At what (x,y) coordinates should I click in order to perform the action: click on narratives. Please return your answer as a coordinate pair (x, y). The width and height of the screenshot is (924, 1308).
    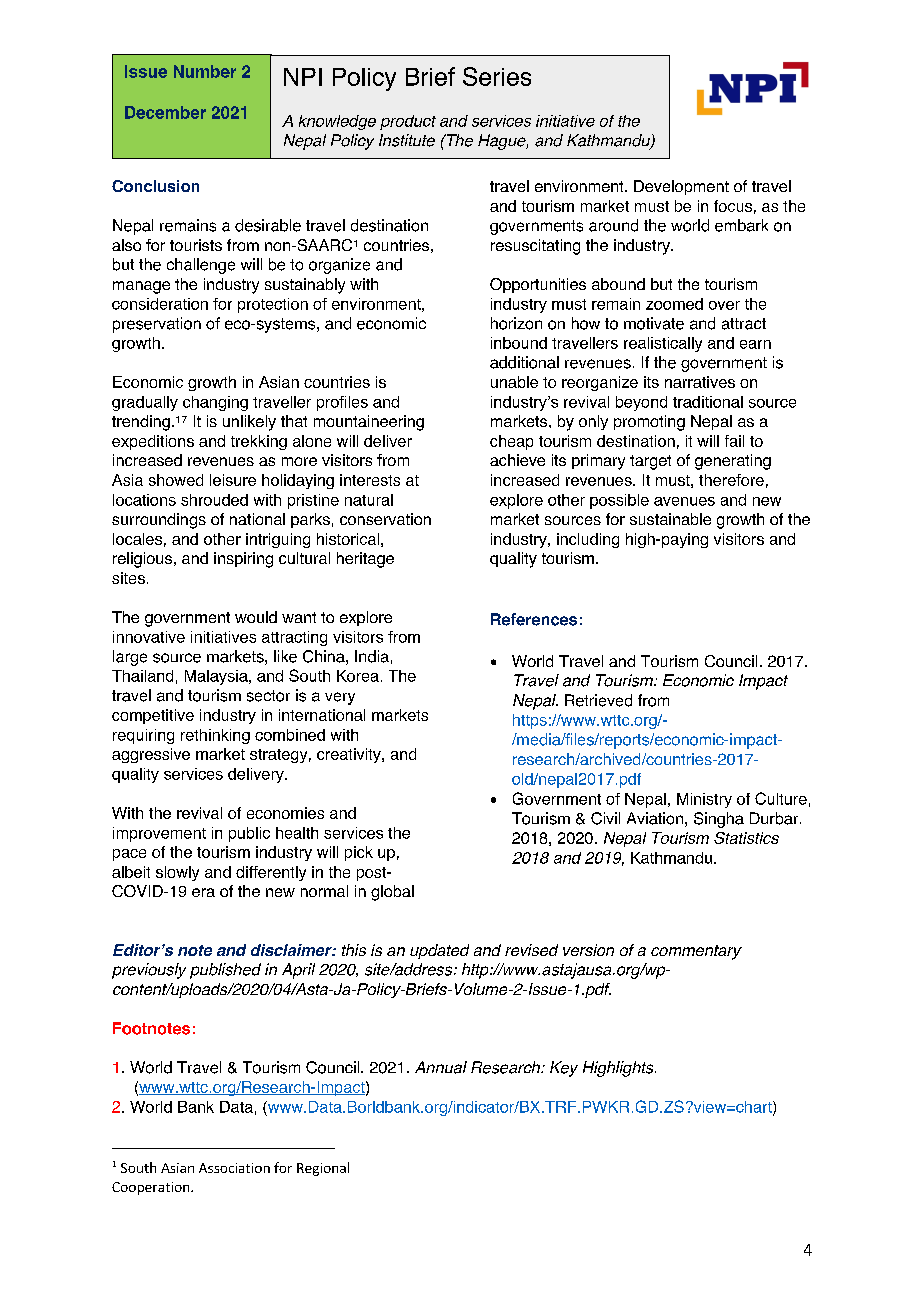
    Looking at the image, I should click on (700, 382).
